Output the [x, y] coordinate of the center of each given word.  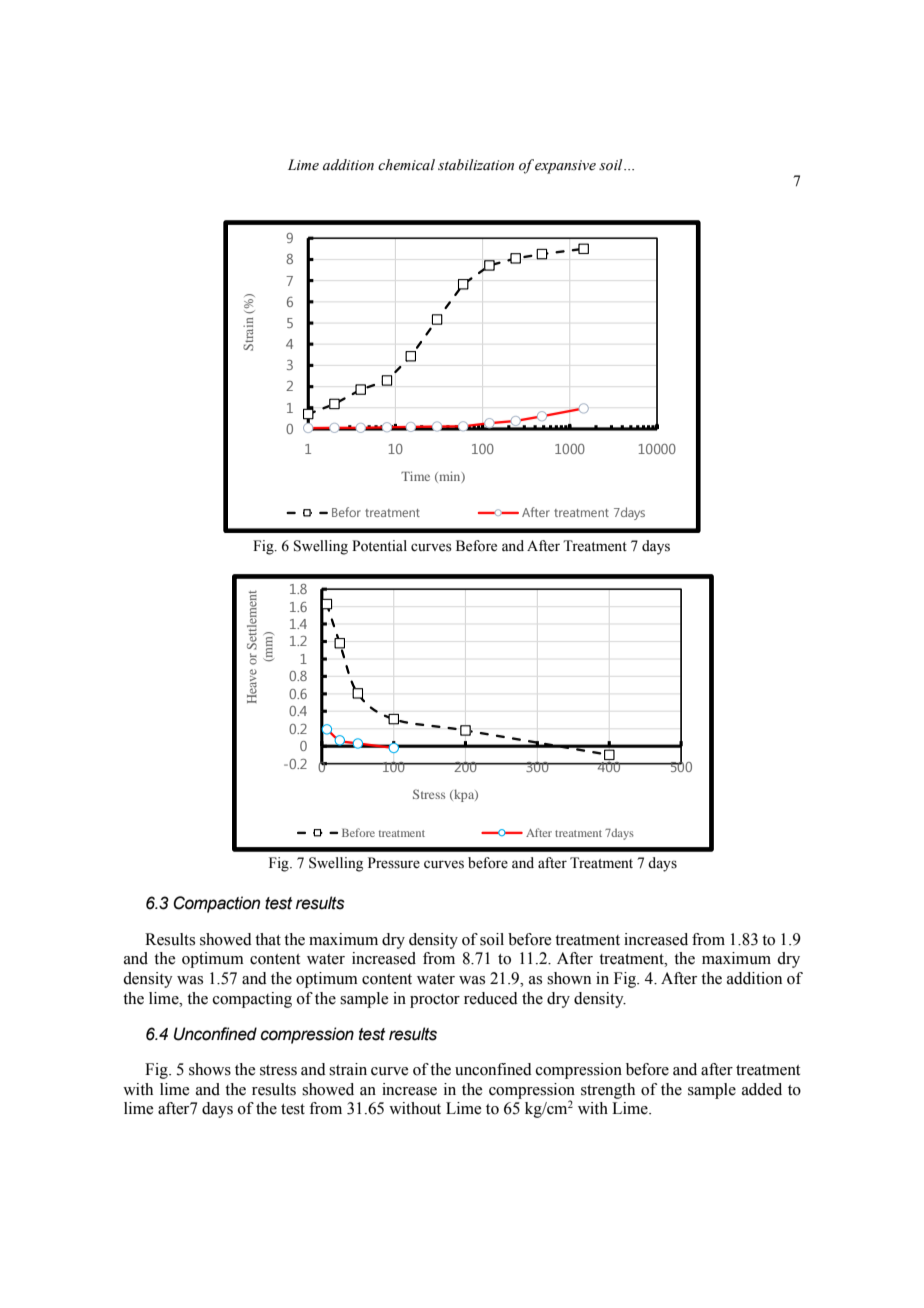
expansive [565, 167]
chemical [406, 165]
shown [569, 978]
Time [415, 476]
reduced [491, 998]
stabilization [476, 165]
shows [210, 1069]
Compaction [216, 904]
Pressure [394, 863]
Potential [379, 546]
